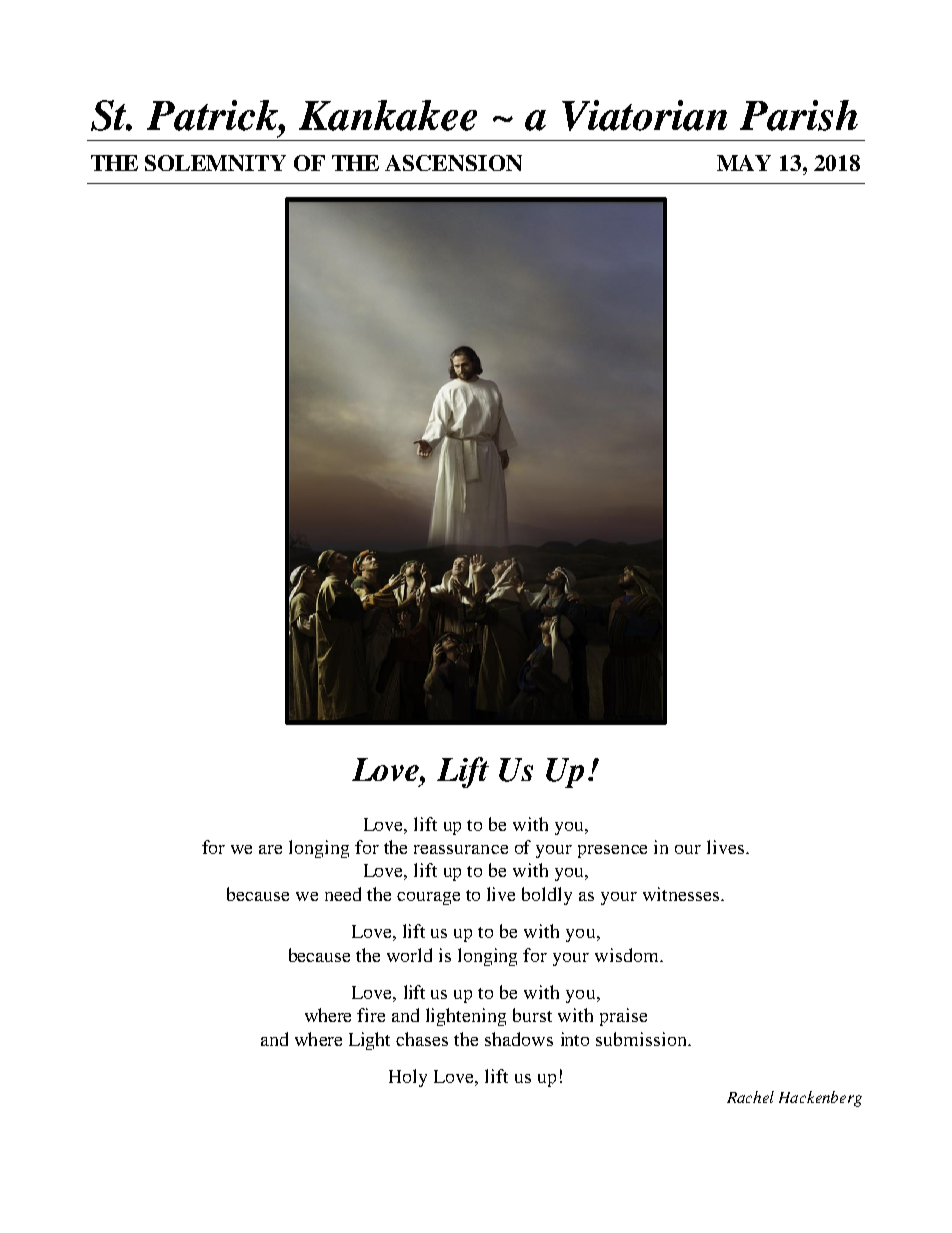 This image has width=952, height=1233. I want to click on wisdom, so click(628, 955).
